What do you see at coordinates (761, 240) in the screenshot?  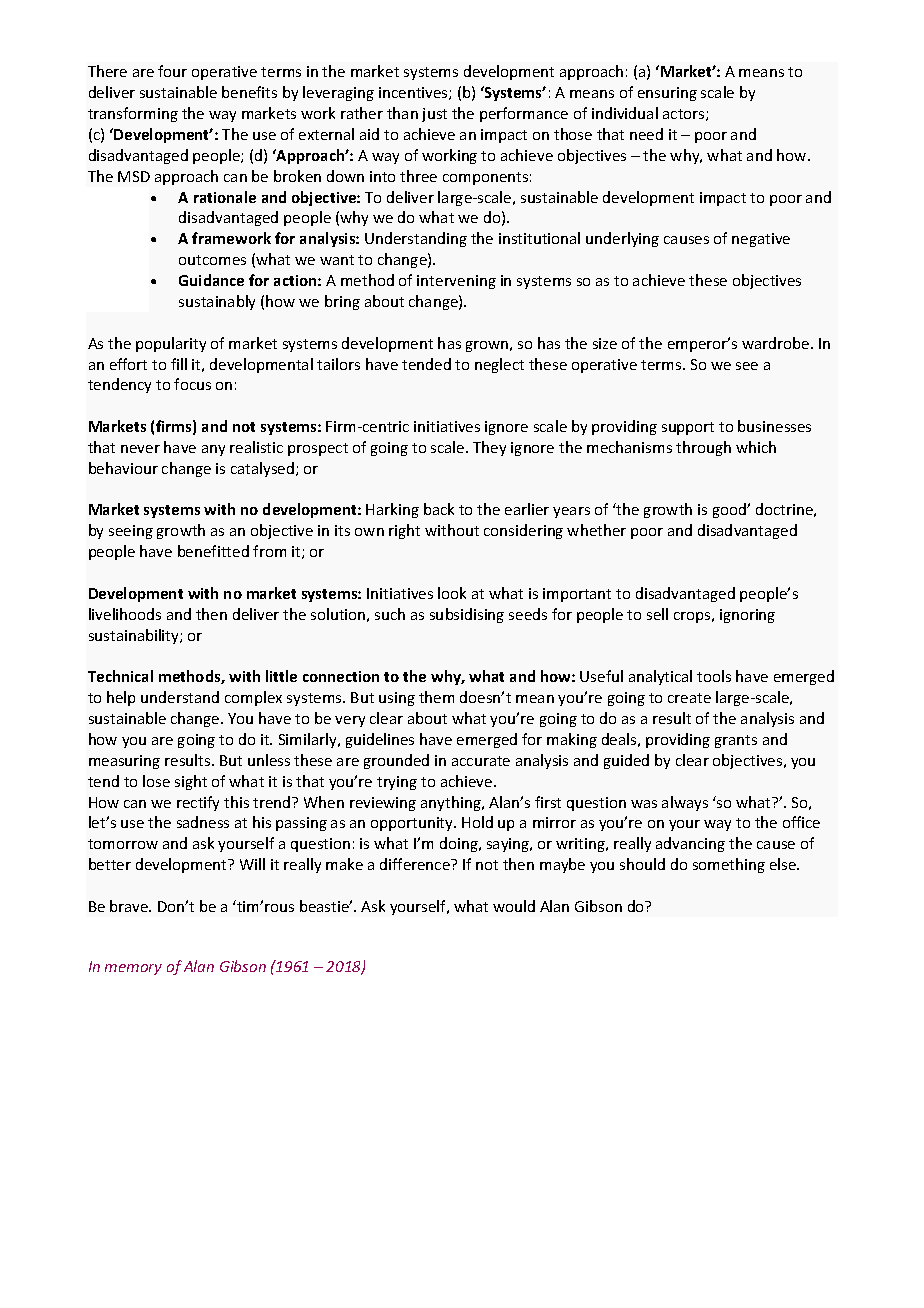 I see `negative` at bounding box center [761, 240].
